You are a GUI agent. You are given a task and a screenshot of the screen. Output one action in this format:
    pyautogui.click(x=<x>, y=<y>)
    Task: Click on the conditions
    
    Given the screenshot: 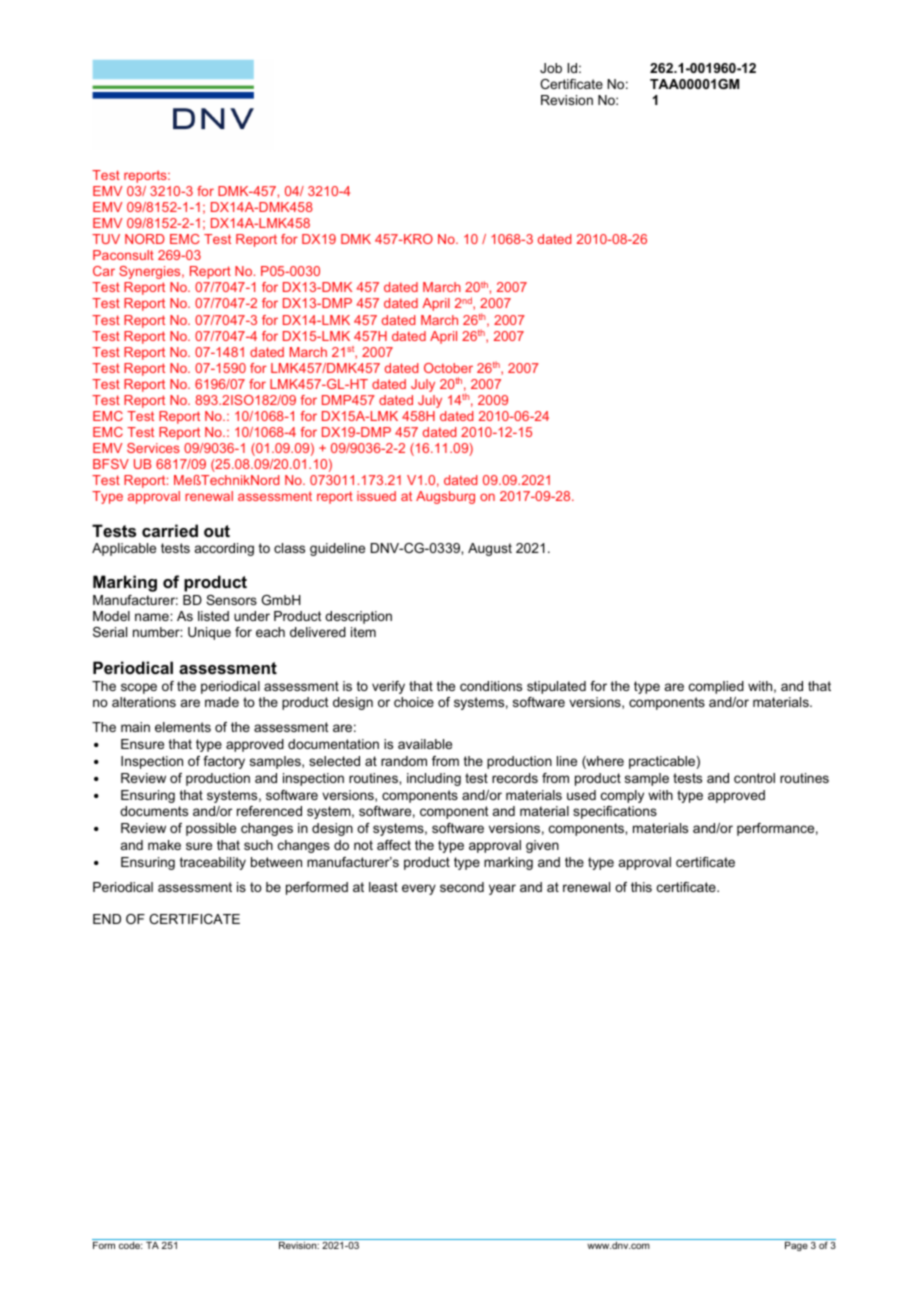 What is the action you would take?
    pyautogui.click(x=491, y=686)
